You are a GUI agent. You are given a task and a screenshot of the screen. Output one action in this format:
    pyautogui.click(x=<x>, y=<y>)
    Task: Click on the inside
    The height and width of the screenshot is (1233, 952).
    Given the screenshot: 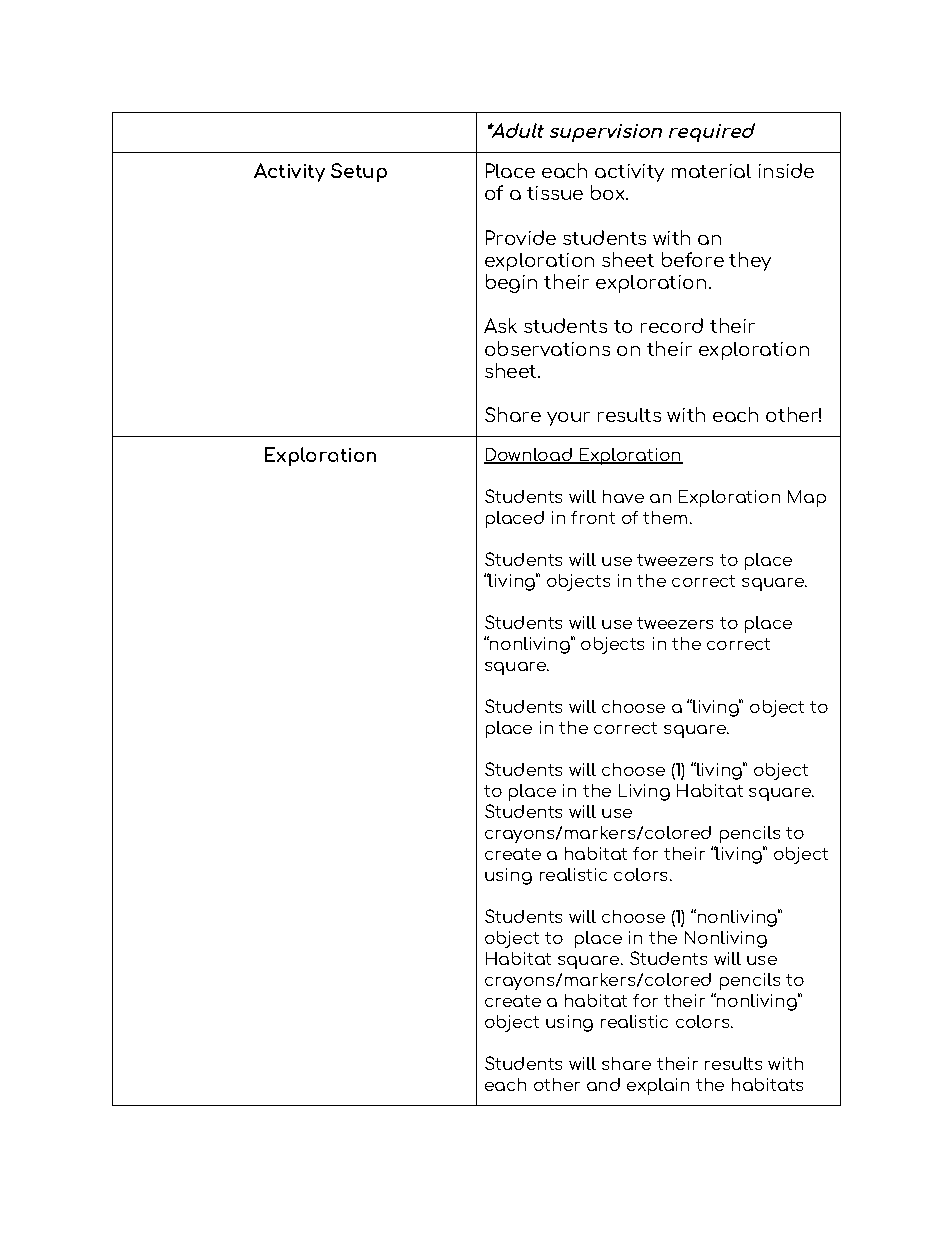 What is the action you would take?
    pyautogui.click(x=786, y=170)
